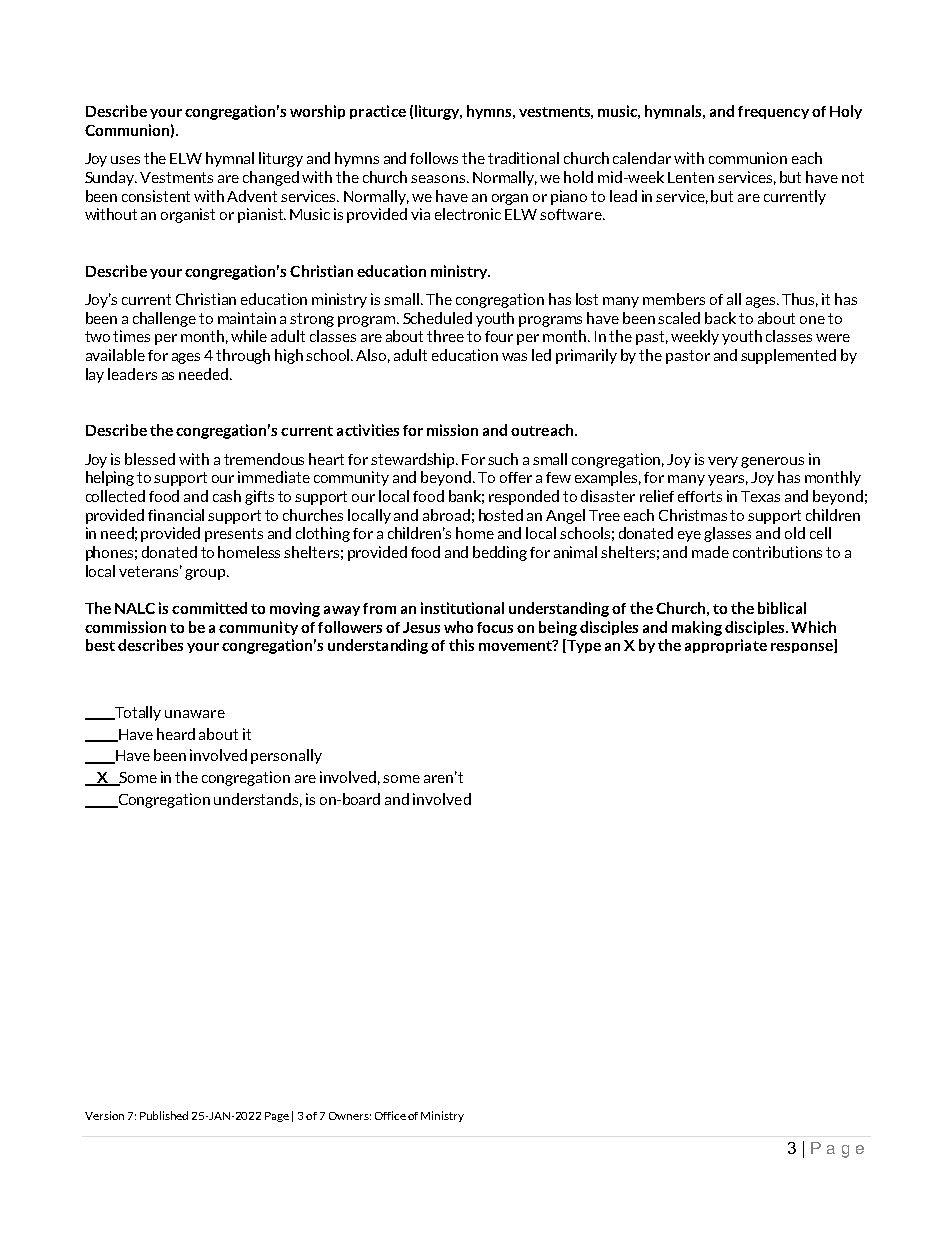  Describe the element at coordinates (782, 608) in the screenshot. I see `biblical` at that location.
